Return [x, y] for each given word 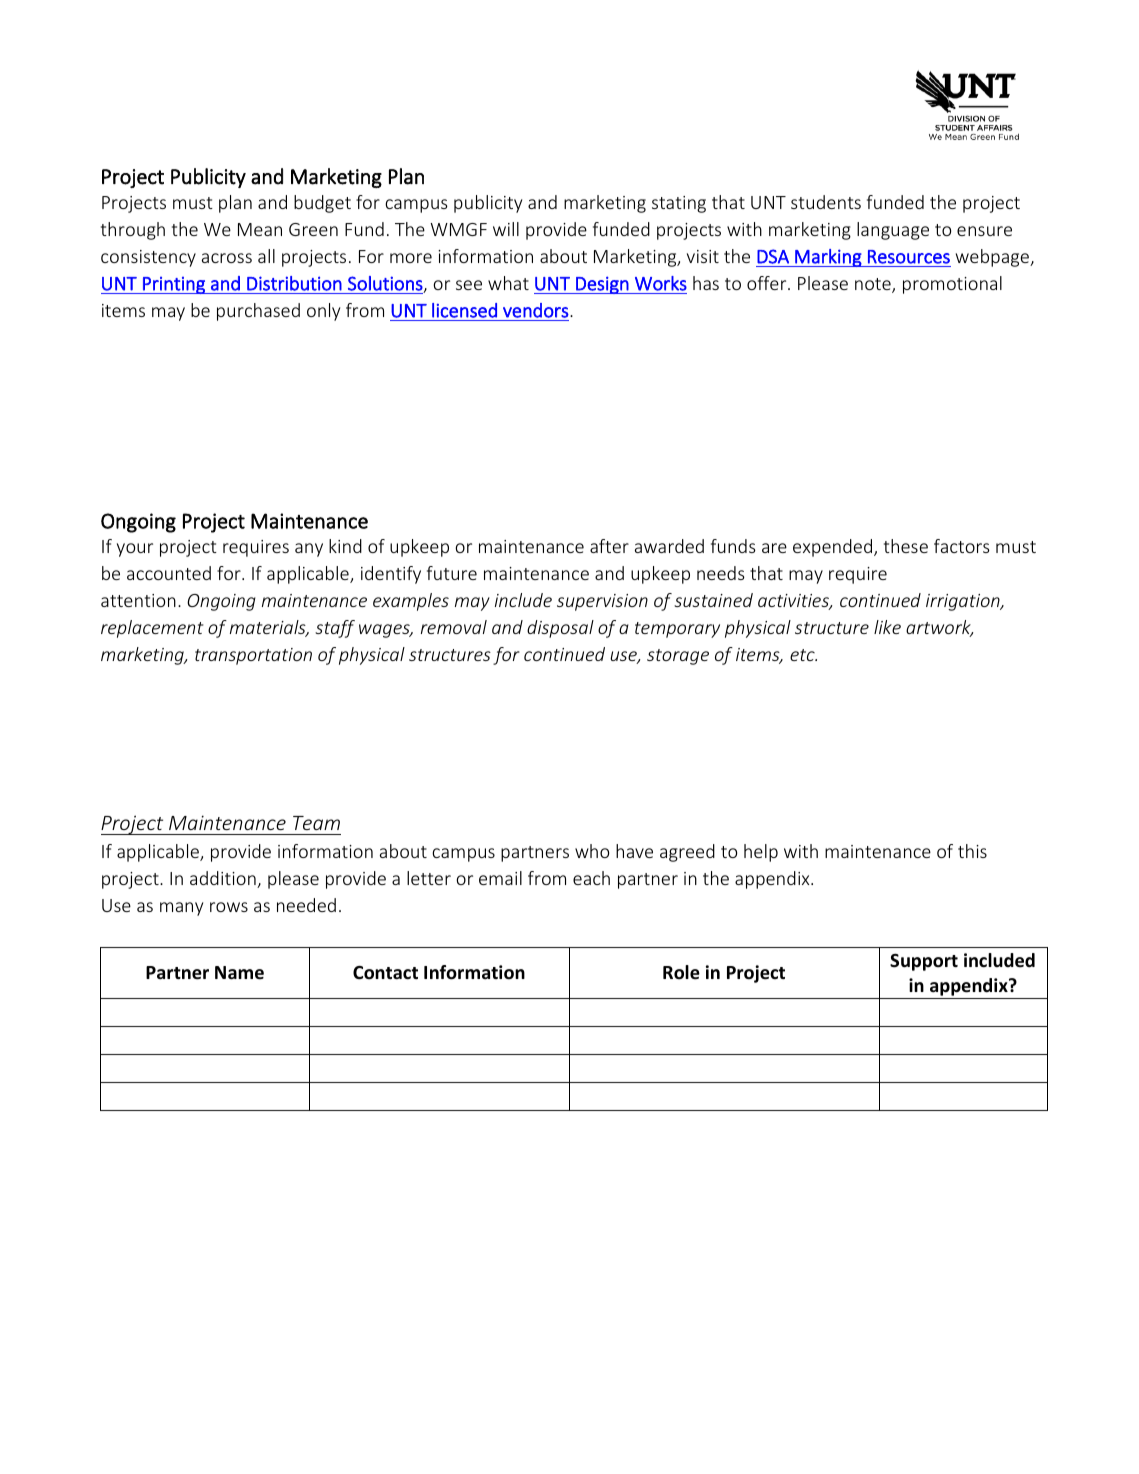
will [506, 229]
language [893, 231]
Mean [260, 229]
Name [239, 973]
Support [924, 962]
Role [681, 972]
